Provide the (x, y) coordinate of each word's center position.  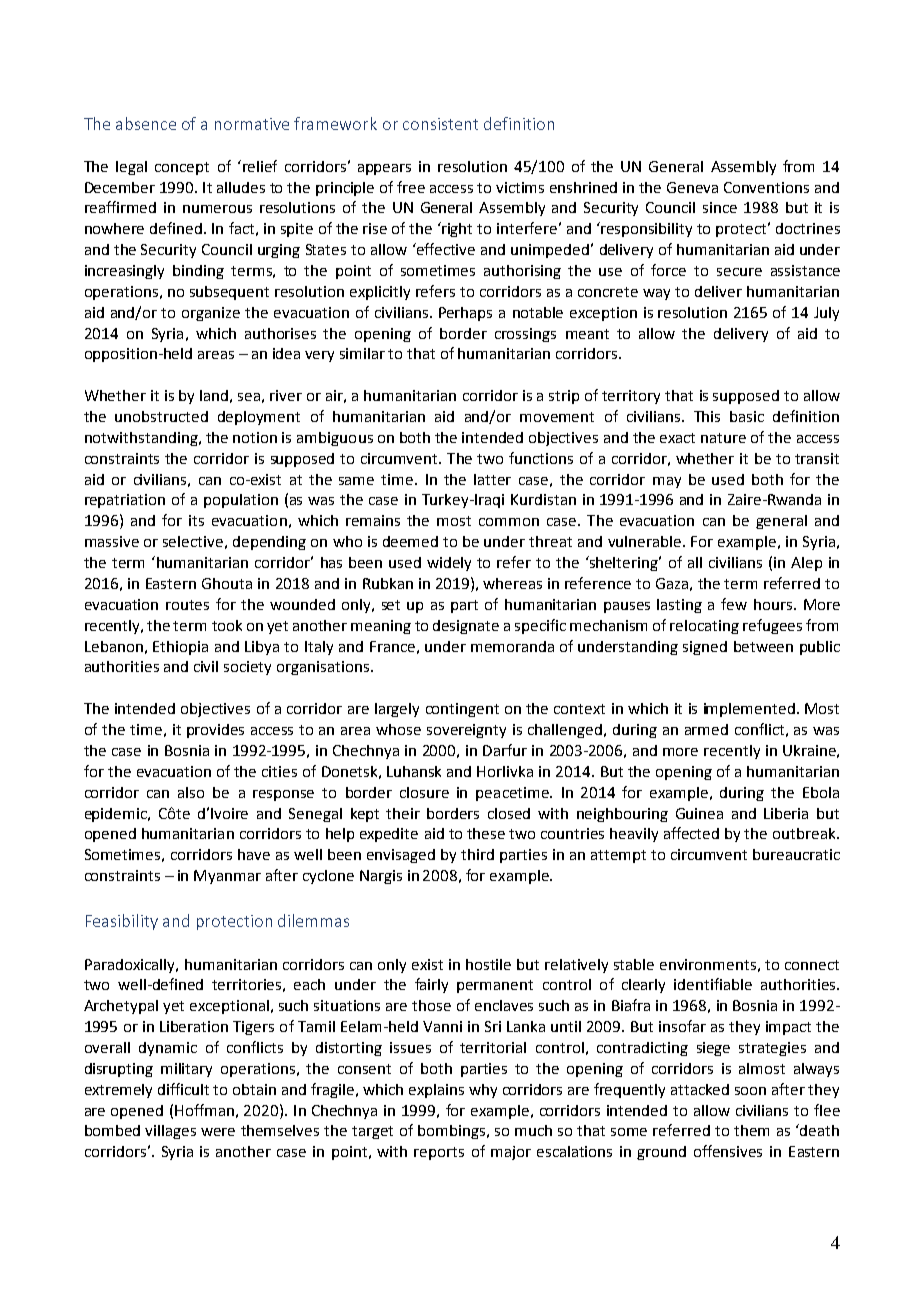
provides (215, 731)
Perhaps (465, 314)
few (734, 604)
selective (193, 541)
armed (706, 729)
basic (747, 416)
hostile (488, 964)
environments (708, 964)
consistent (440, 124)
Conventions (766, 187)
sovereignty (466, 731)
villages (170, 1132)
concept (182, 168)
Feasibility (122, 922)
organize (211, 314)
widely (449, 564)
